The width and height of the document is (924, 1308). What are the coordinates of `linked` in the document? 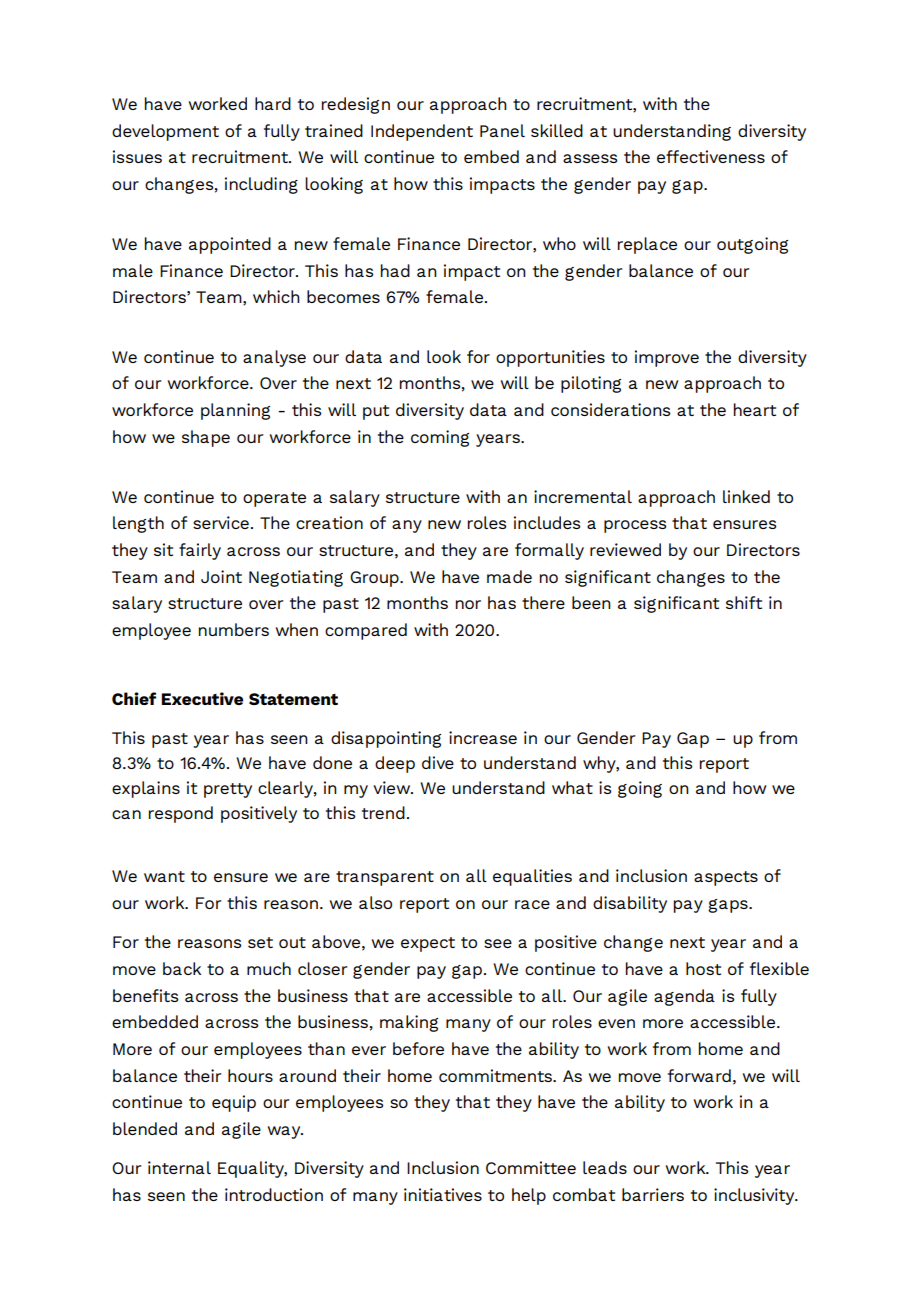 It's located at (746, 496).
